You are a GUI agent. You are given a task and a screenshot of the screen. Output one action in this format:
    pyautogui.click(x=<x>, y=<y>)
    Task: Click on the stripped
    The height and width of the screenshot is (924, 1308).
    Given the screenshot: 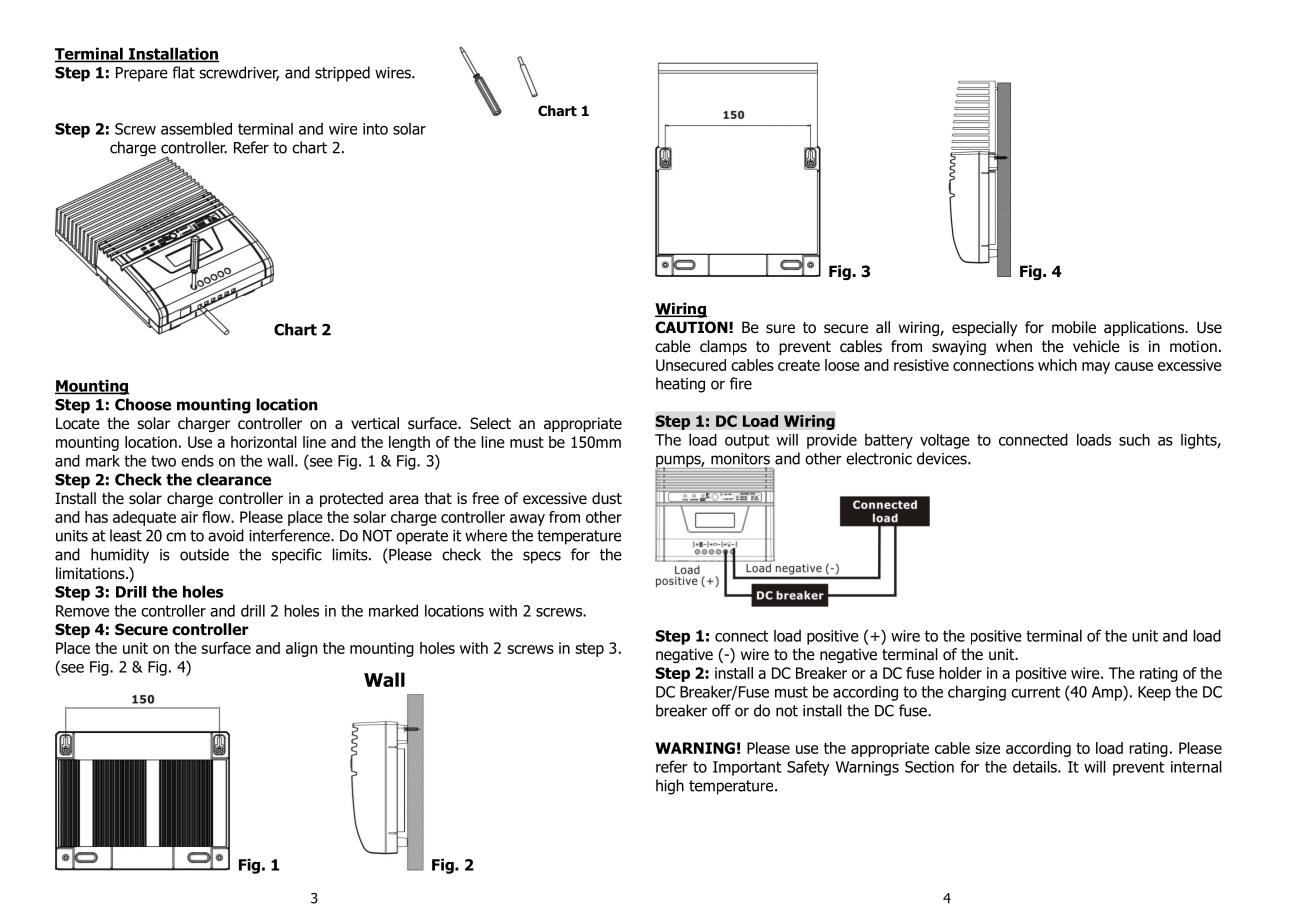 What is the action you would take?
    pyautogui.click(x=342, y=74)
